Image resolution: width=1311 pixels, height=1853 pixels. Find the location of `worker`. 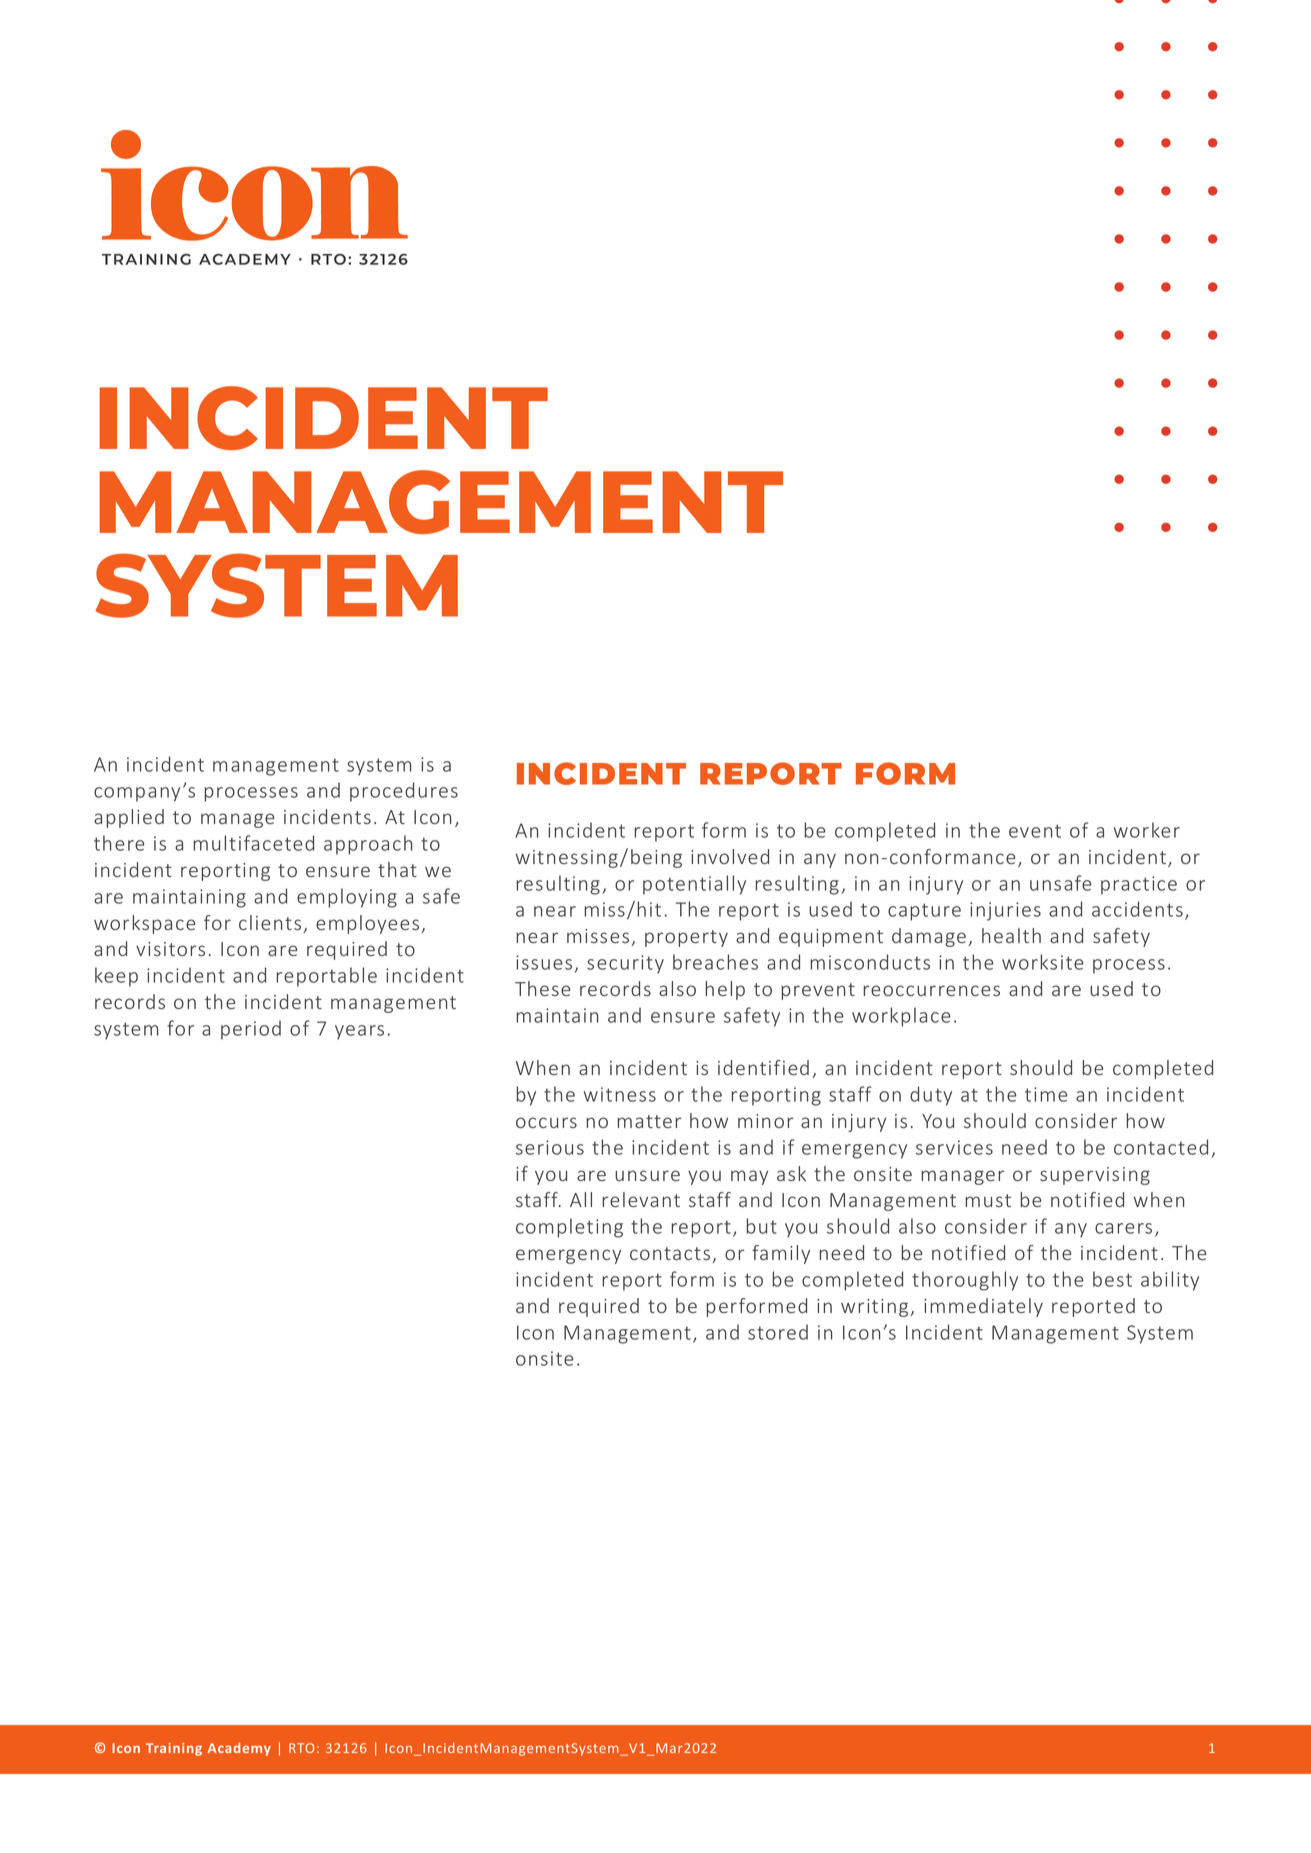

worker is located at coordinates (1147, 830).
